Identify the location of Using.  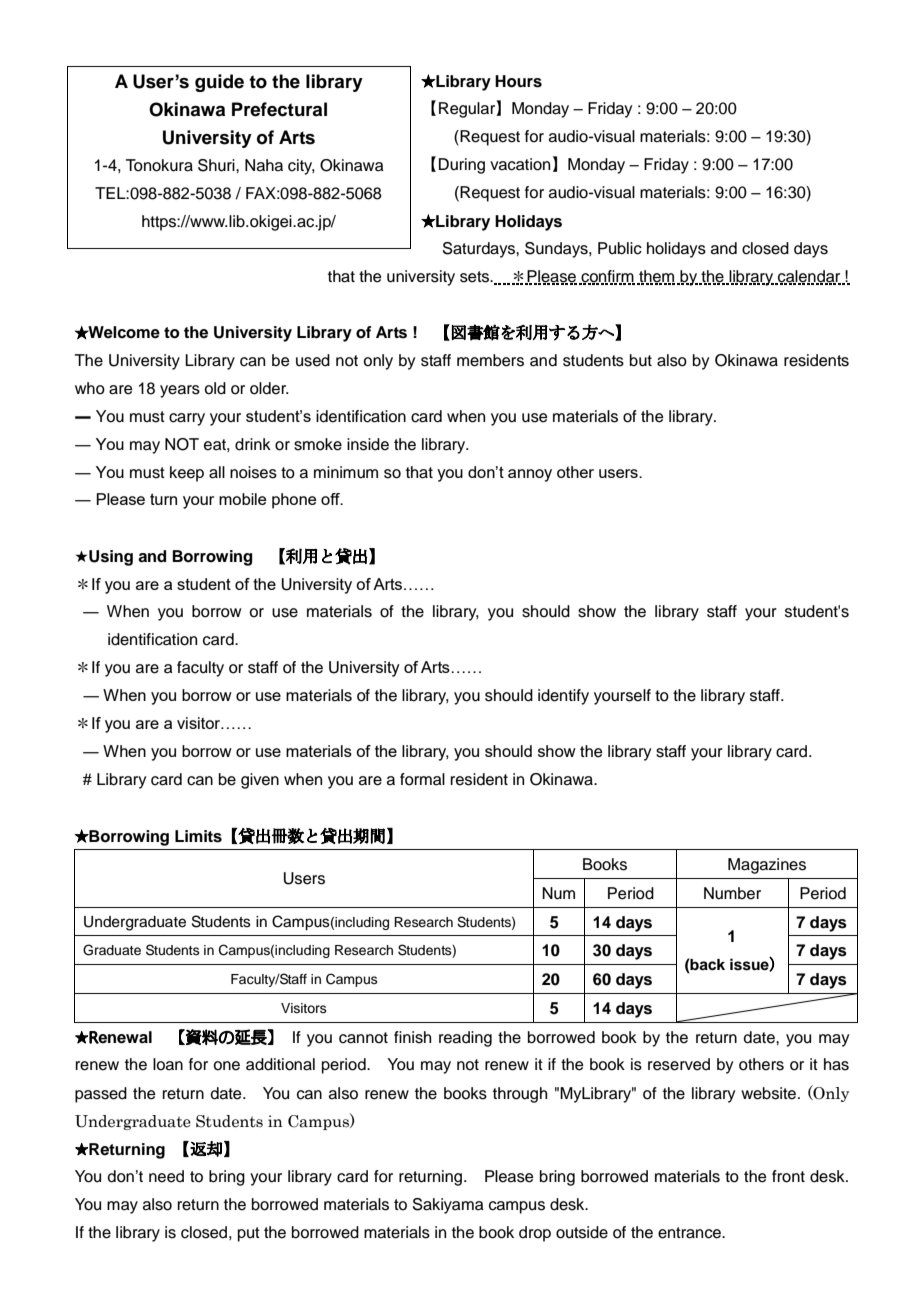
(111, 558).
